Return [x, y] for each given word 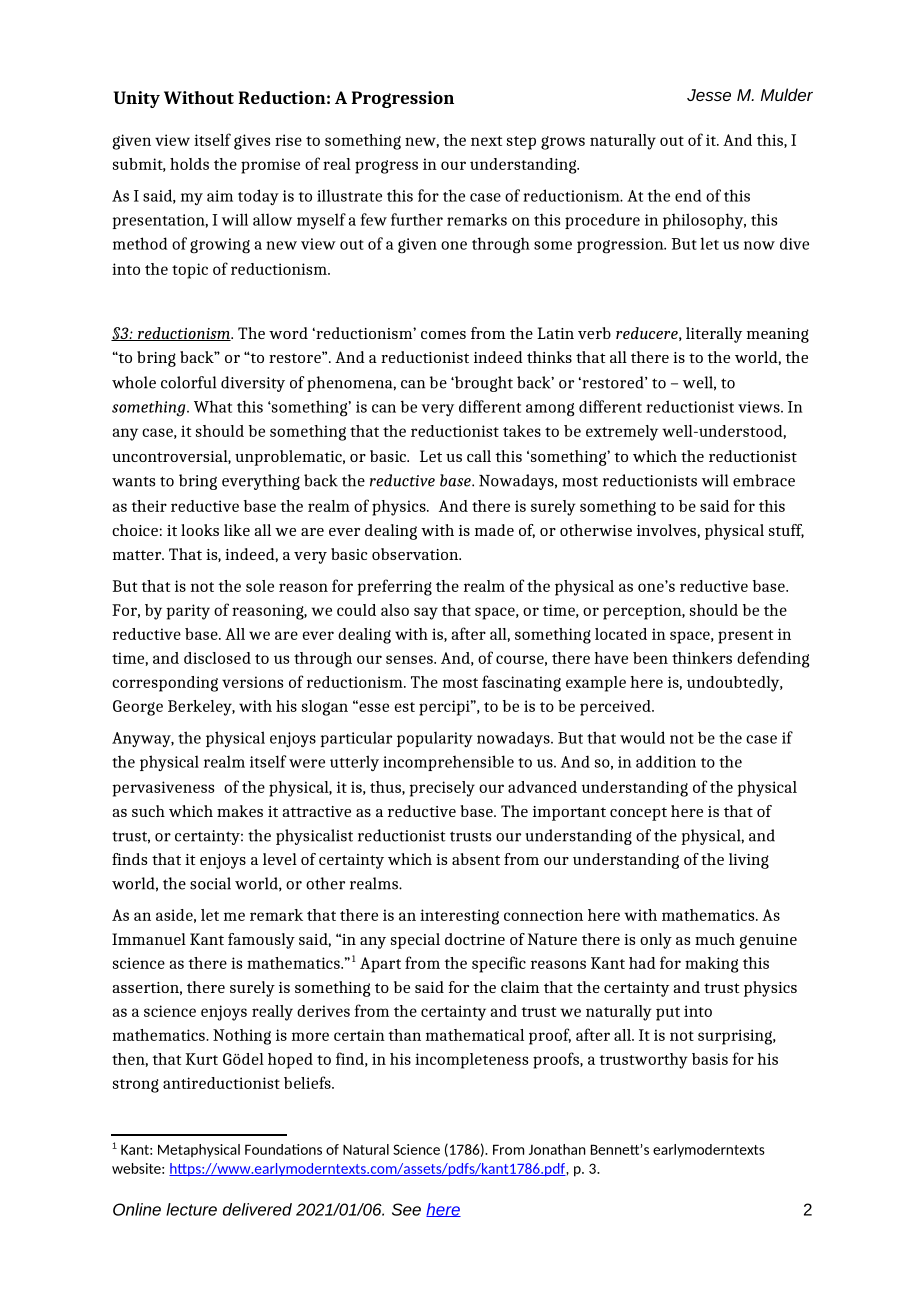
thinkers [702, 658]
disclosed [217, 658]
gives [252, 142]
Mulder [787, 94]
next [486, 141]
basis [710, 1059]
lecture [191, 1209]
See [406, 1209]
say [426, 613]
